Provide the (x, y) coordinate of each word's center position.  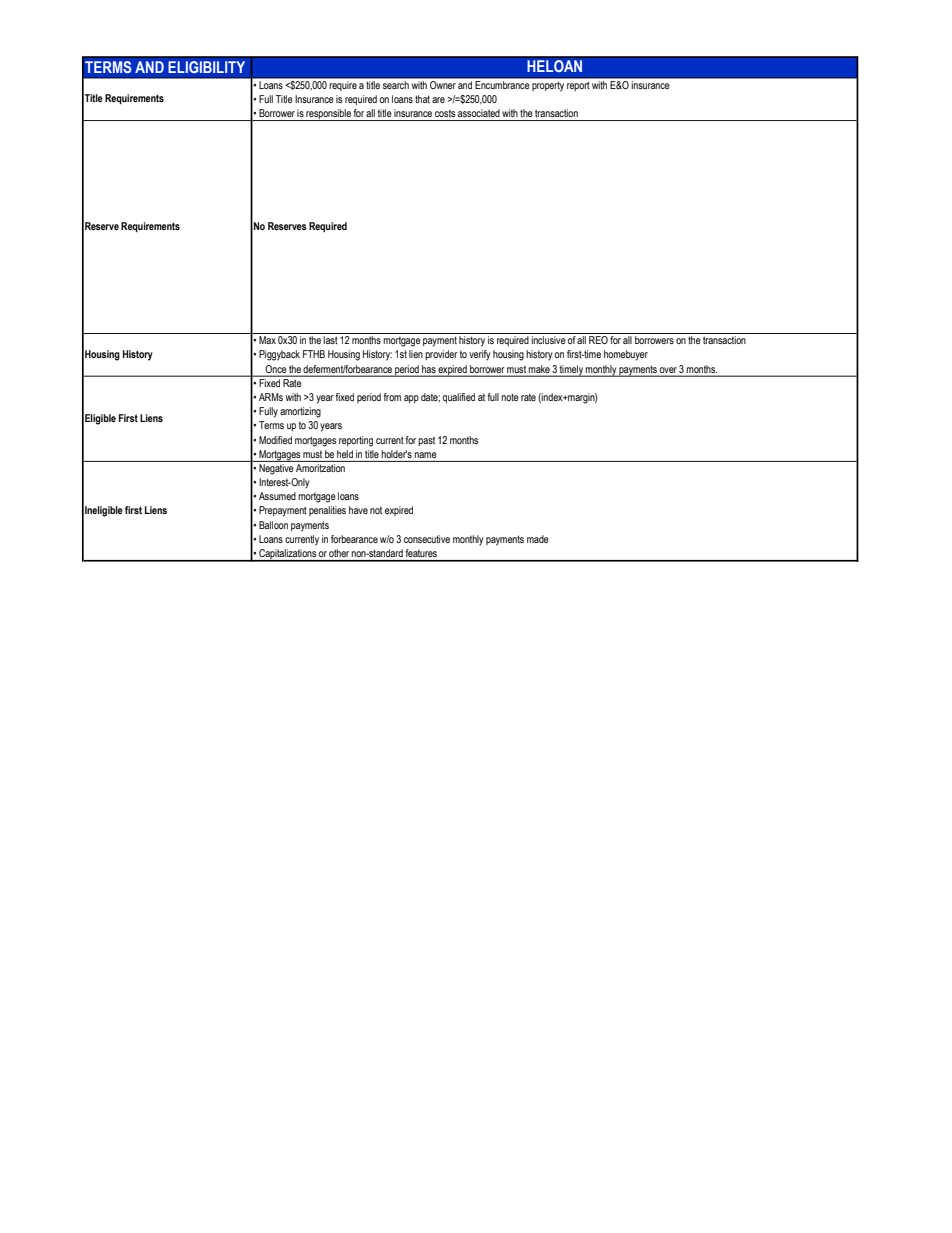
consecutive (427, 539)
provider (441, 355)
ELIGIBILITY (206, 67)
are (438, 100)
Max (267, 340)
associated (479, 113)
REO (598, 340)
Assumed (277, 496)
